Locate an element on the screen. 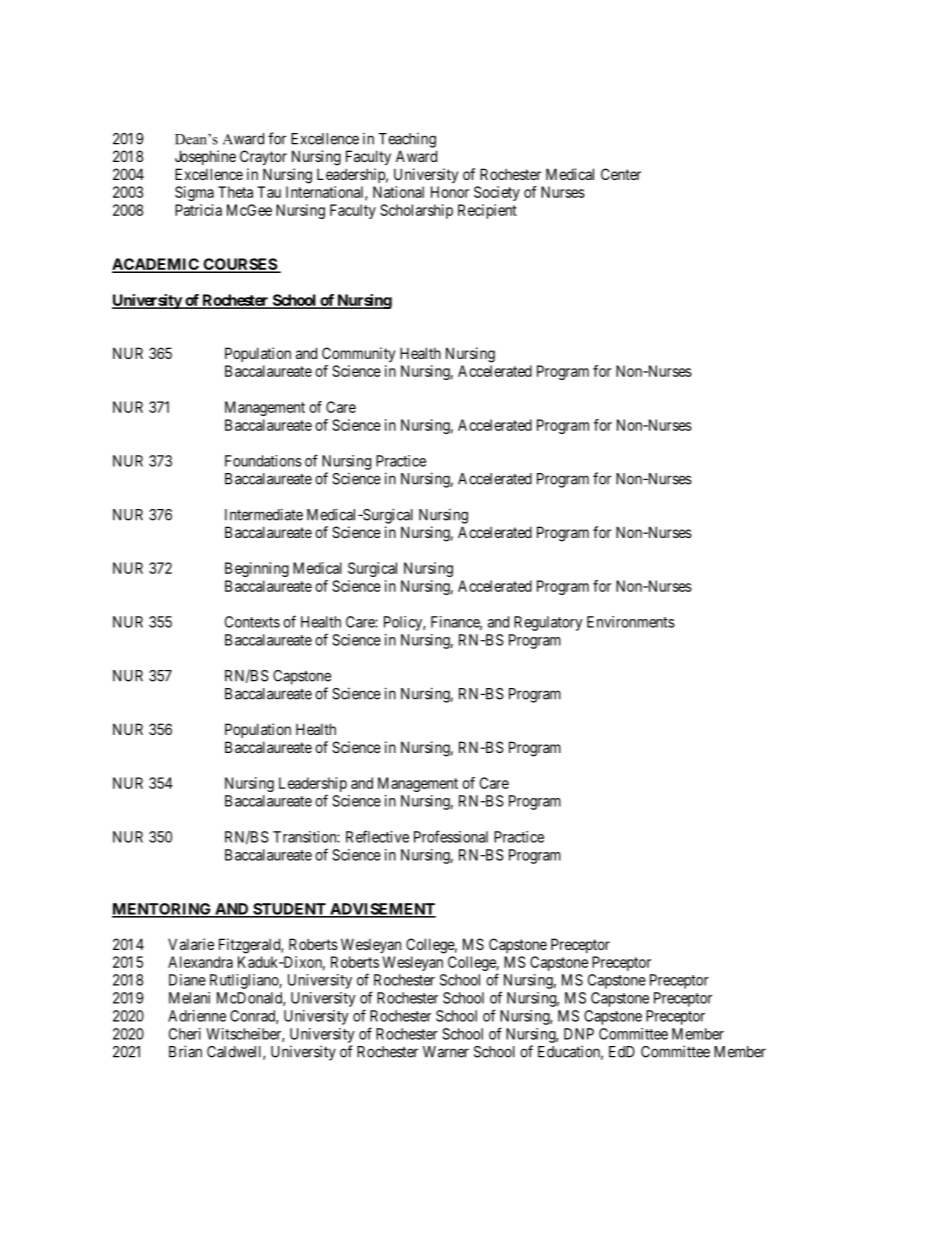 This screenshot has height=1233, width=952. Center is located at coordinates (621, 174).
